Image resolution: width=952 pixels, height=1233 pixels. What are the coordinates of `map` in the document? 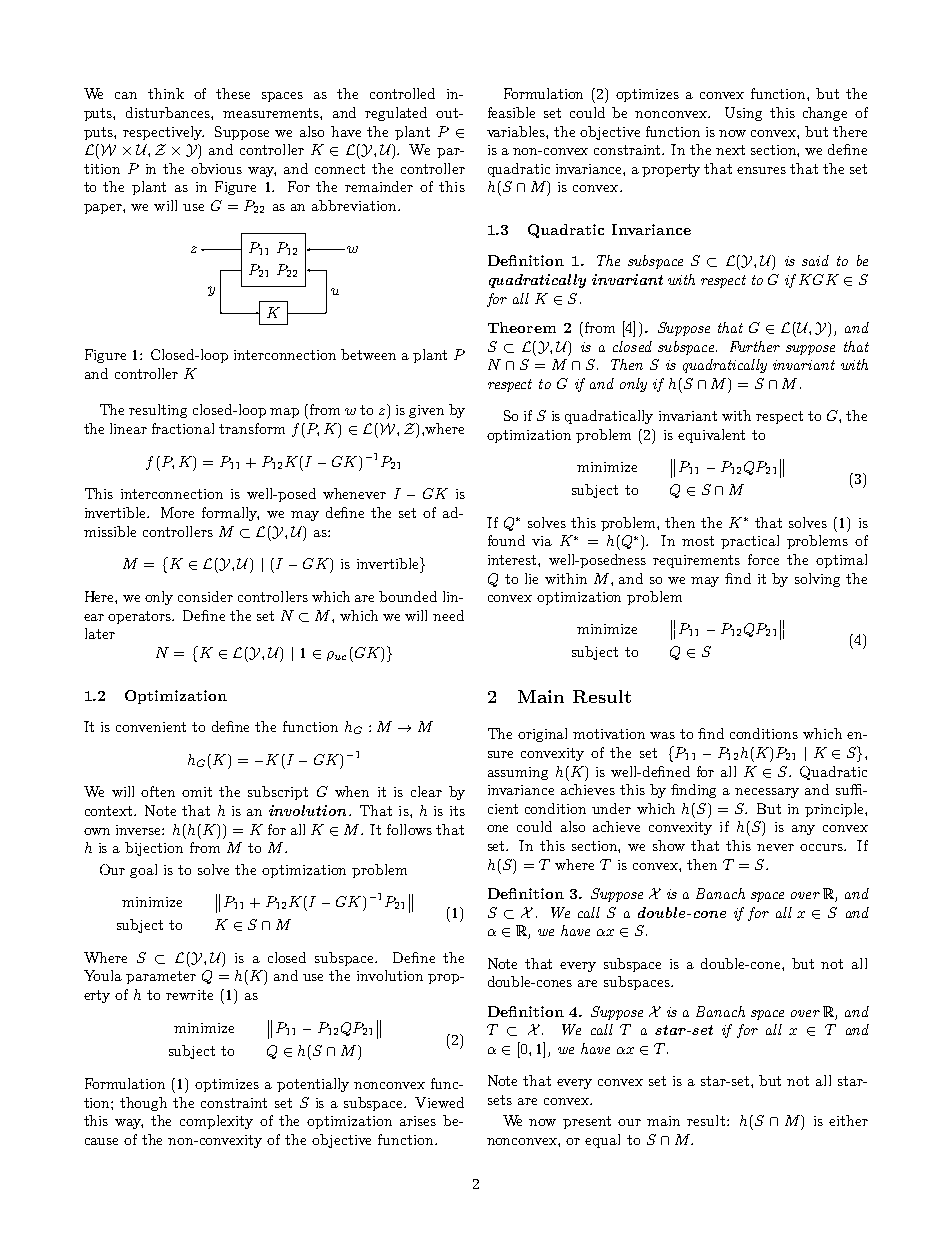 It's located at (284, 413).
